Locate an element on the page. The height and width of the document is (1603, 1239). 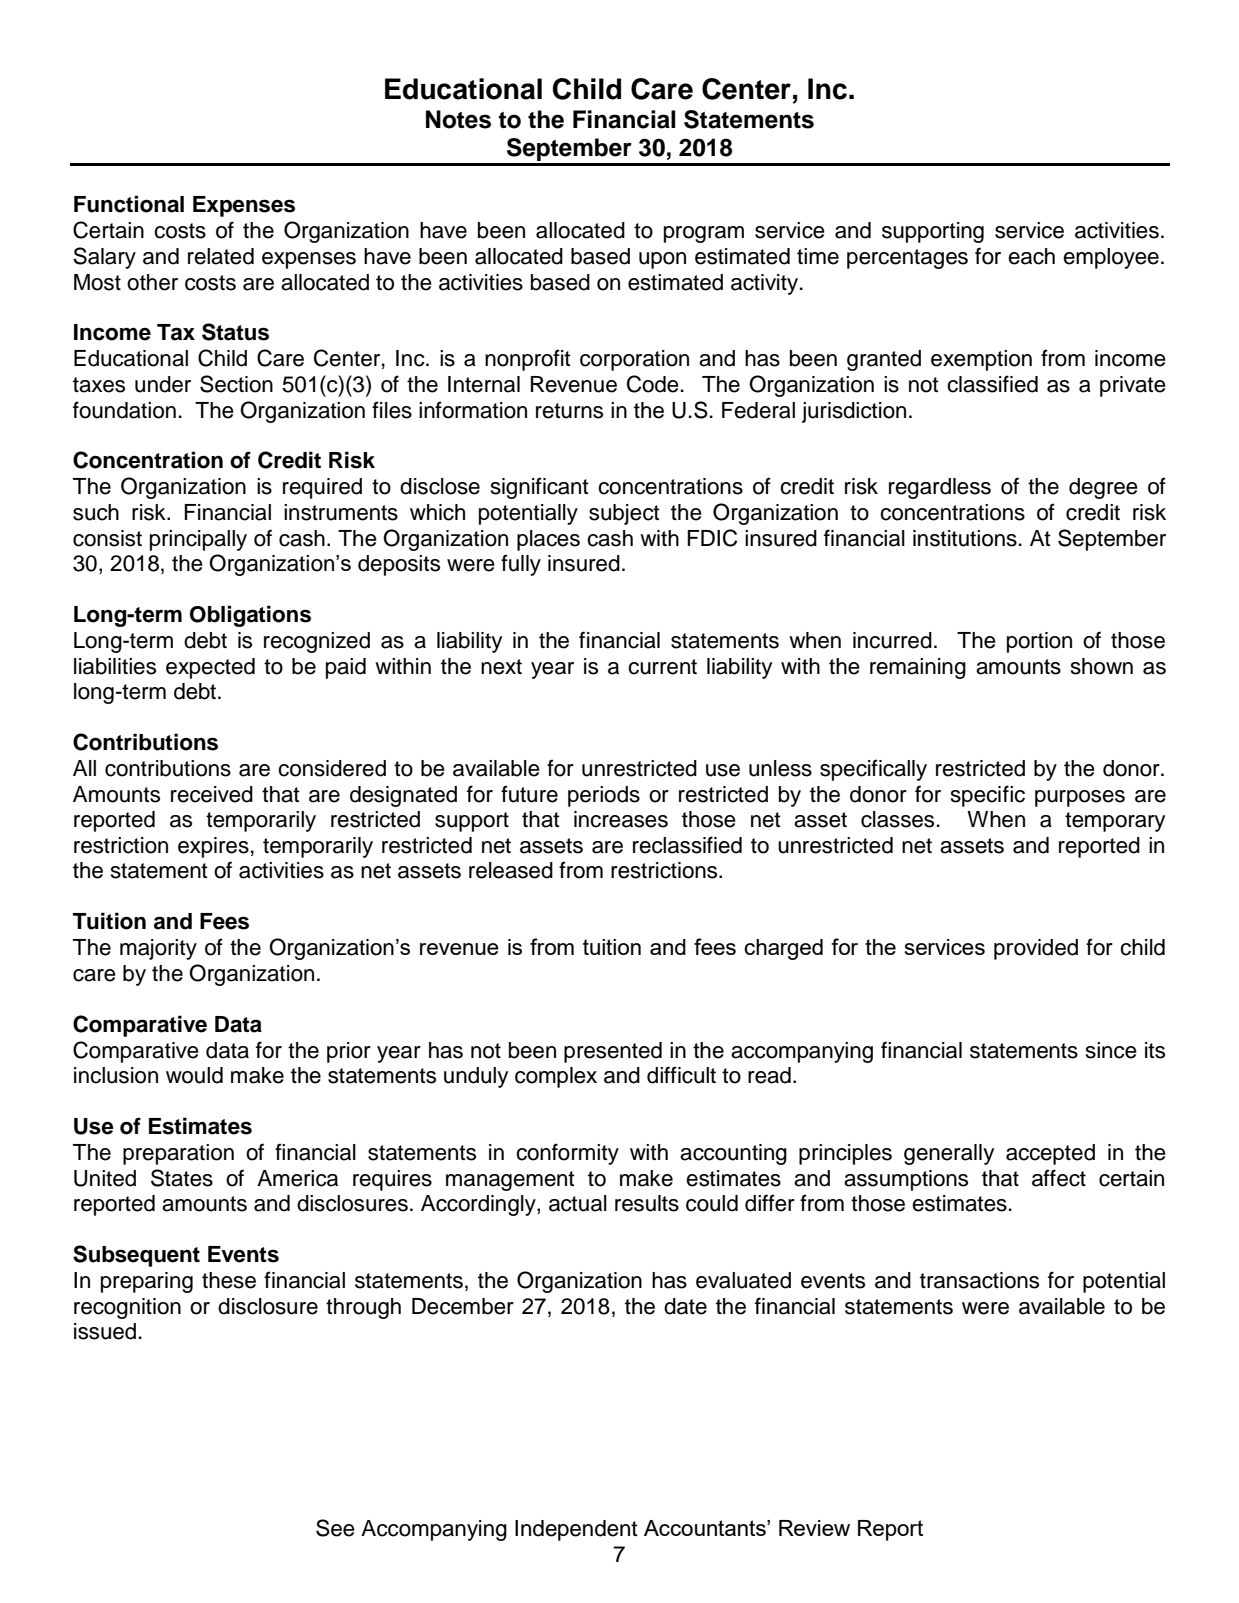
increases is located at coordinates (621, 819).
